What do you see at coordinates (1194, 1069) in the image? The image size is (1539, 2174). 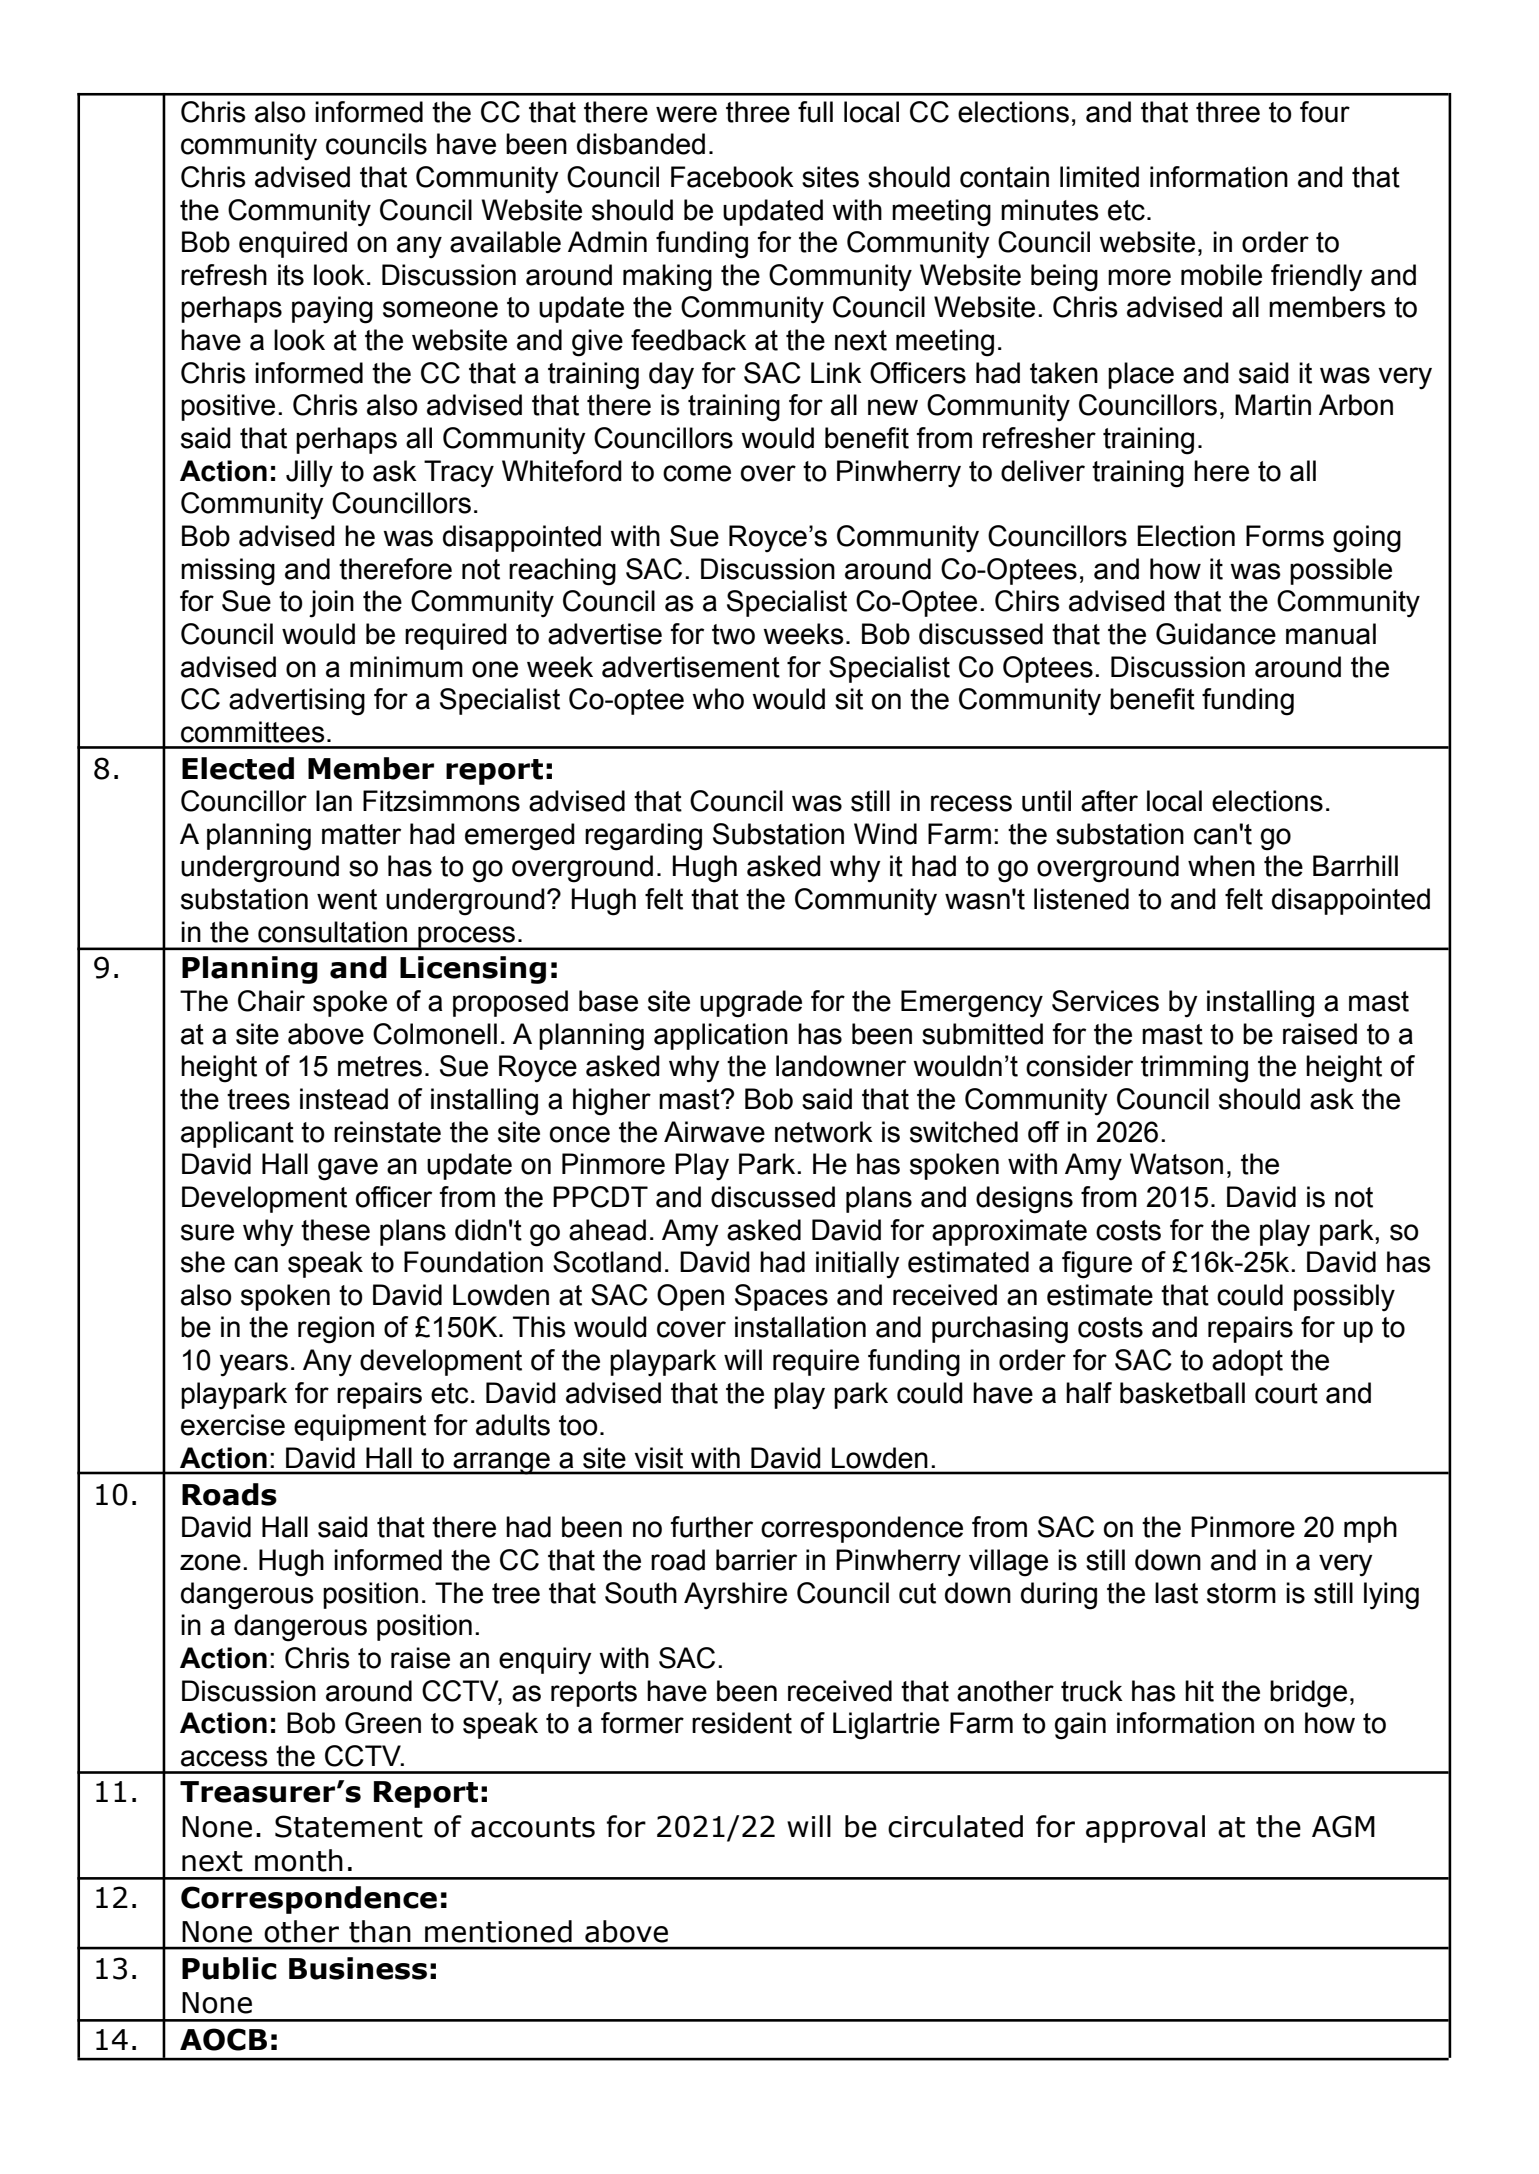 I see `trimming` at bounding box center [1194, 1069].
